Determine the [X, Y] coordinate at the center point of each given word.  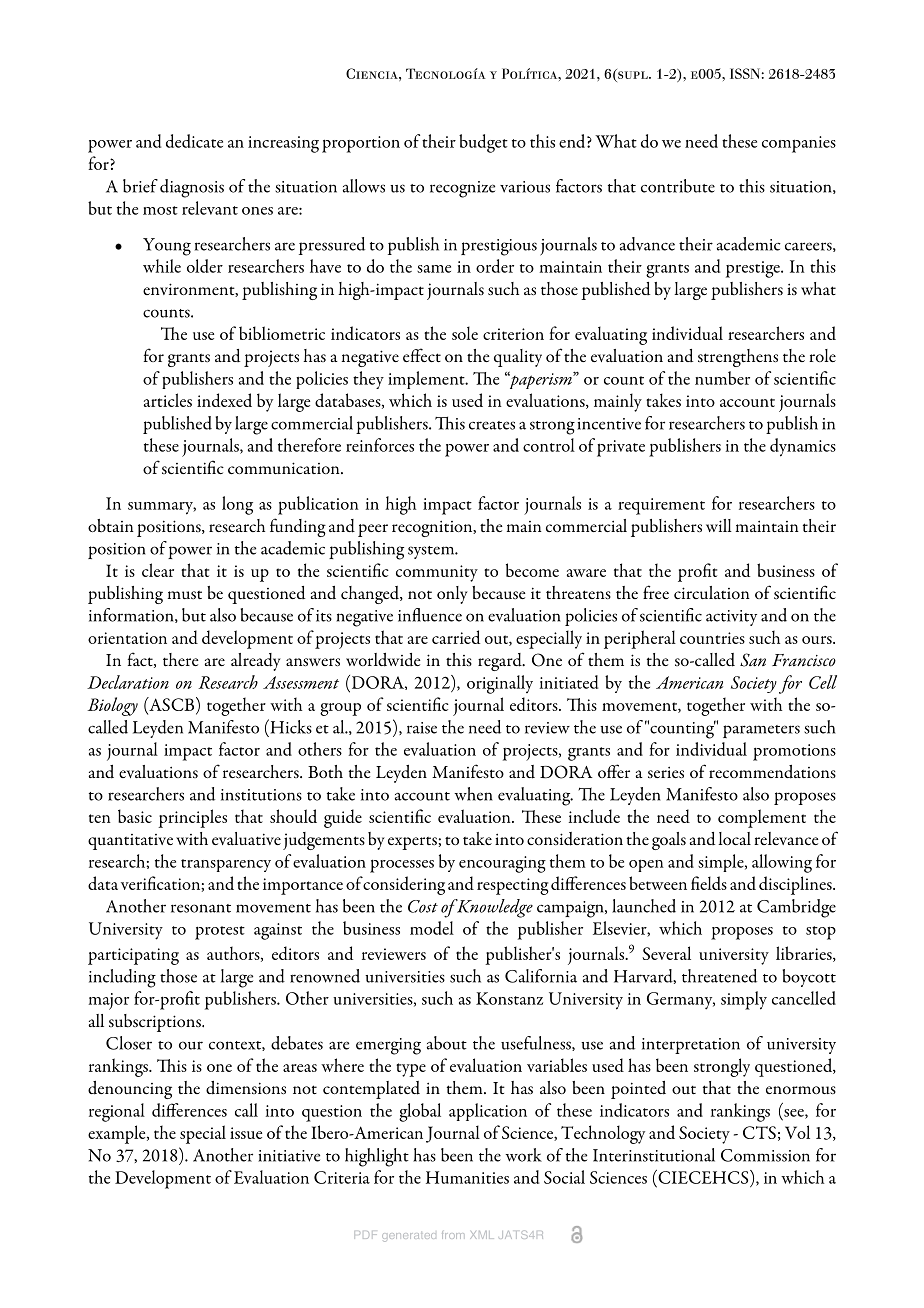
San [753, 660]
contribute [678, 186]
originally [500, 684]
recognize [462, 189]
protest [220, 933]
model [432, 928]
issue [246, 1133]
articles [168, 400]
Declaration [128, 682]
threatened [719, 976]
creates [492, 425]
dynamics [803, 447]
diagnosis [192, 188]
